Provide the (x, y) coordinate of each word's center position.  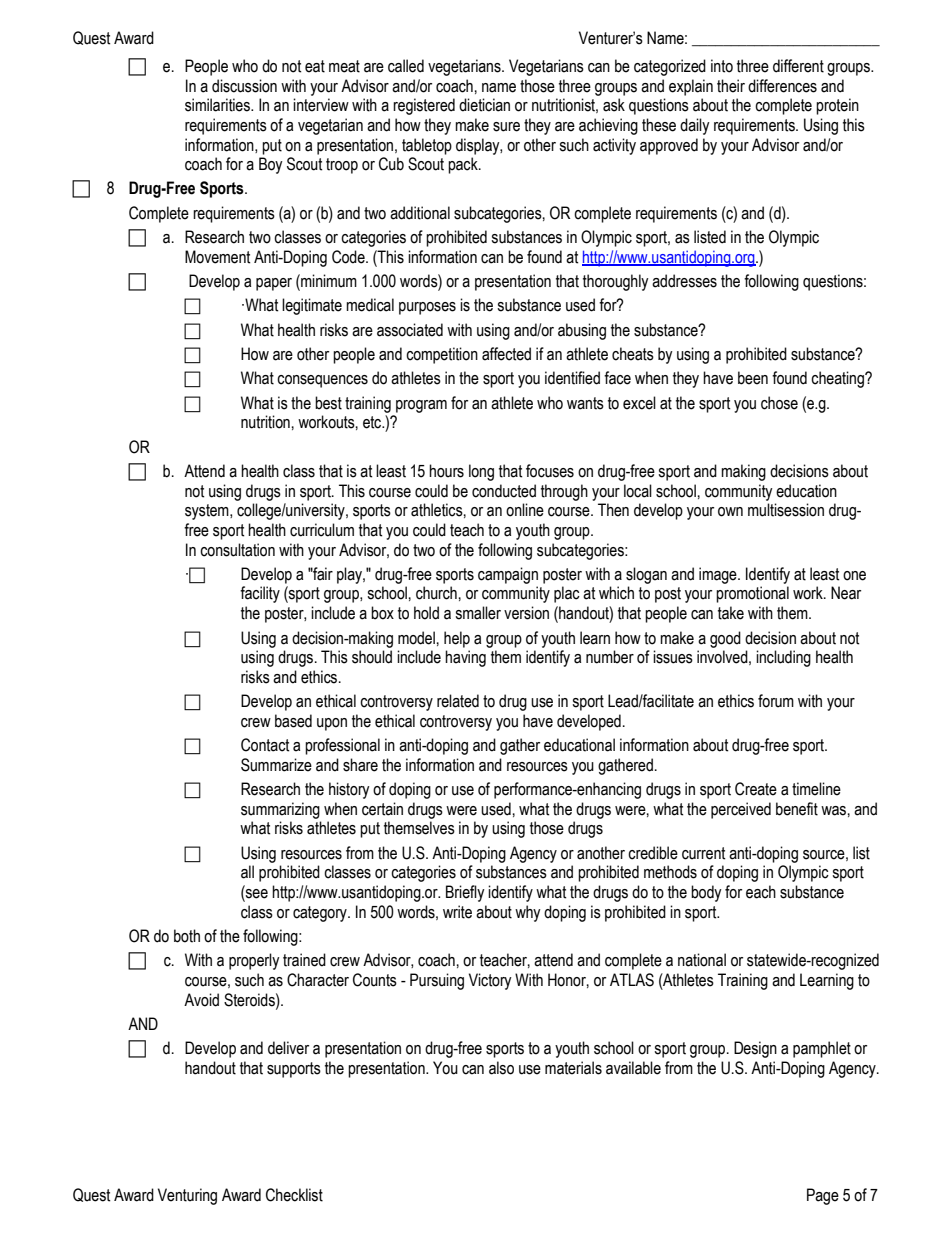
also (501, 1068)
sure (506, 127)
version (526, 613)
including (783, 658)
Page (823, 1196)
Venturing (187, 1196)
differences (782, 86)
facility (260, 594)
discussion (244, 86)
